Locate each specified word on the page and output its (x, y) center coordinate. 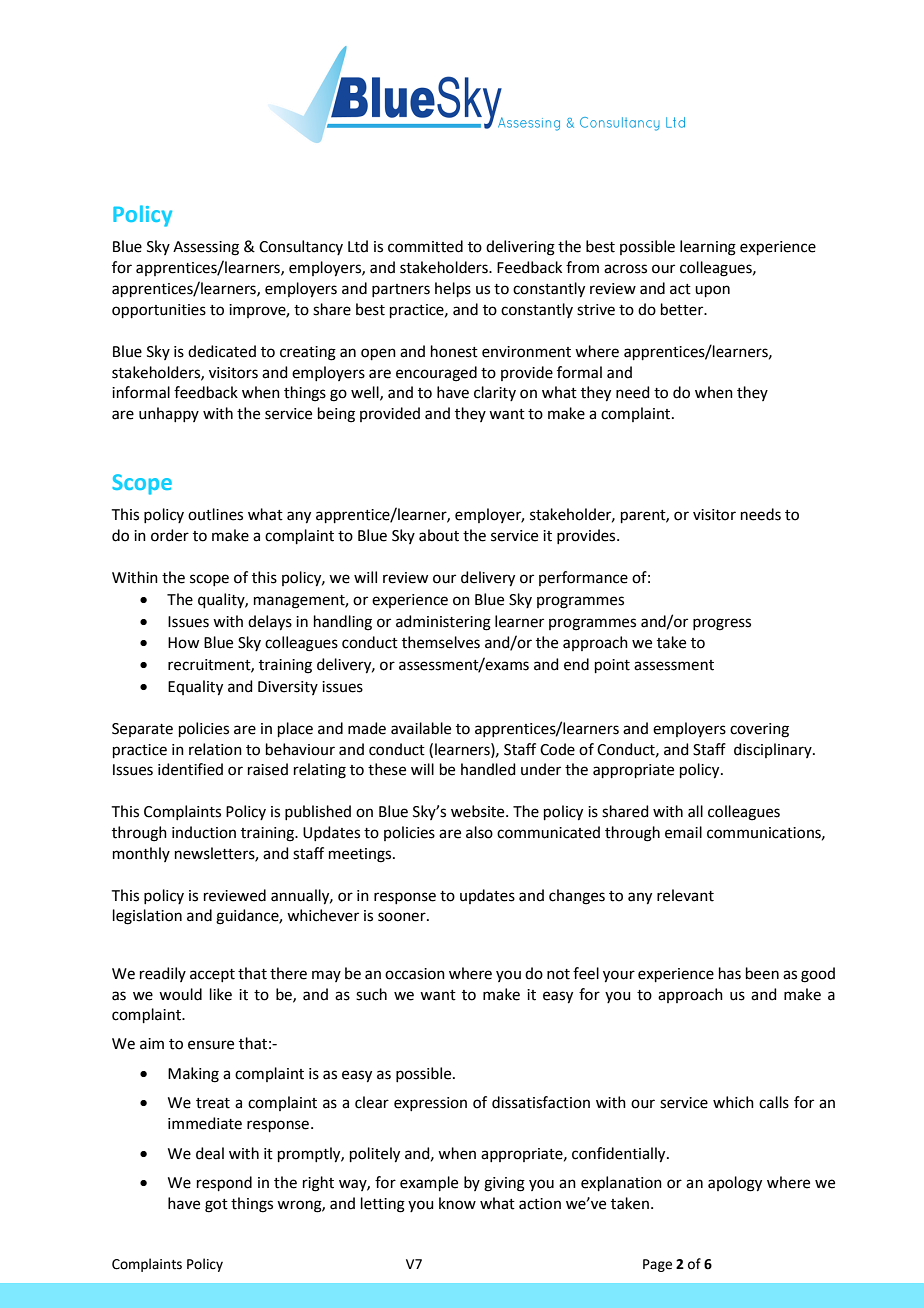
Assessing (206, 248)
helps (453, 289)
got (216, 1206)
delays (270, 623)
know (457, 1203)
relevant (685, 895)
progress (722, 624)
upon (712, 291)
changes (577, 897)
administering (443, 623)
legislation (147, 917)
